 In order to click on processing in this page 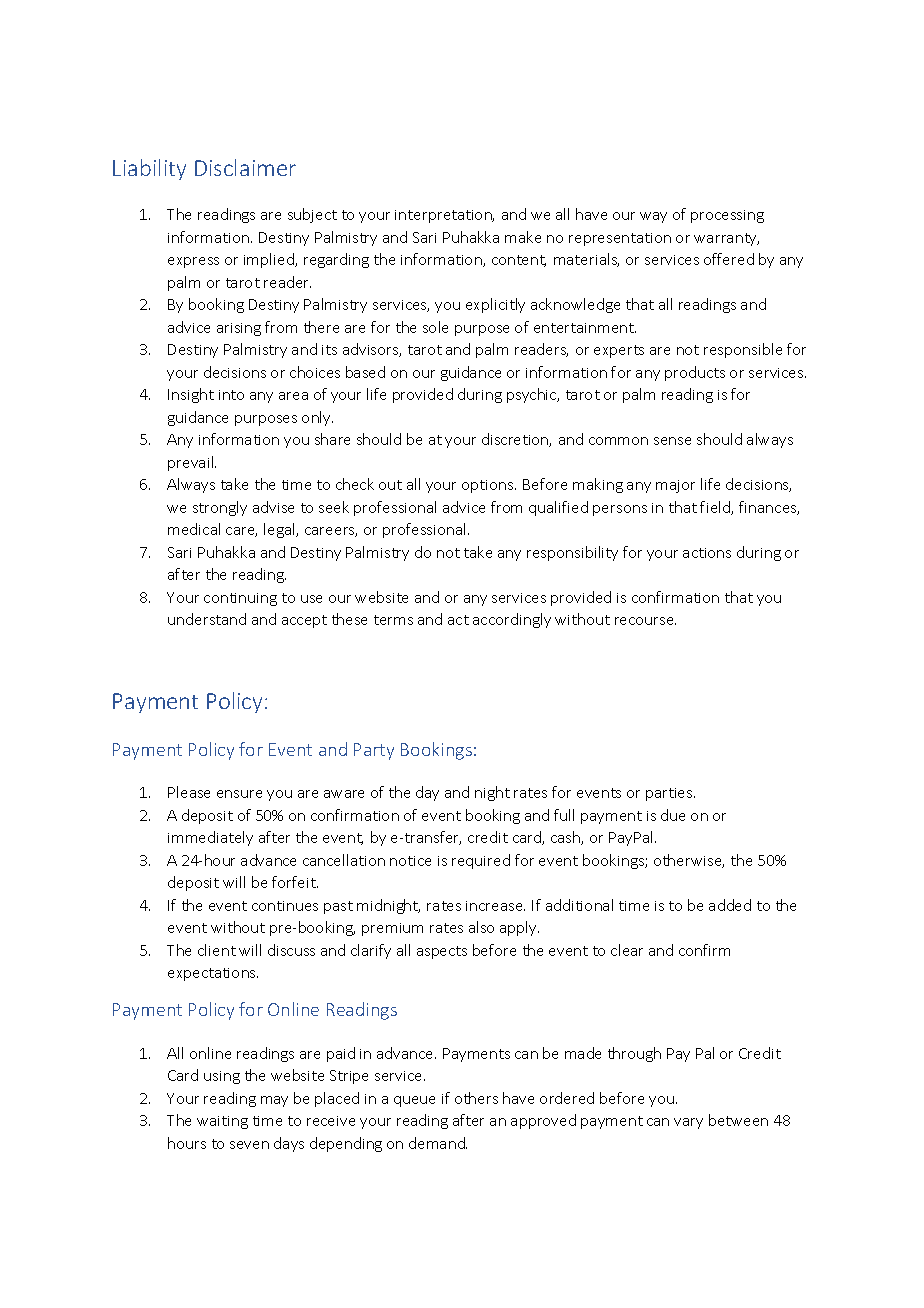, I will do `click(727, 216)`.
